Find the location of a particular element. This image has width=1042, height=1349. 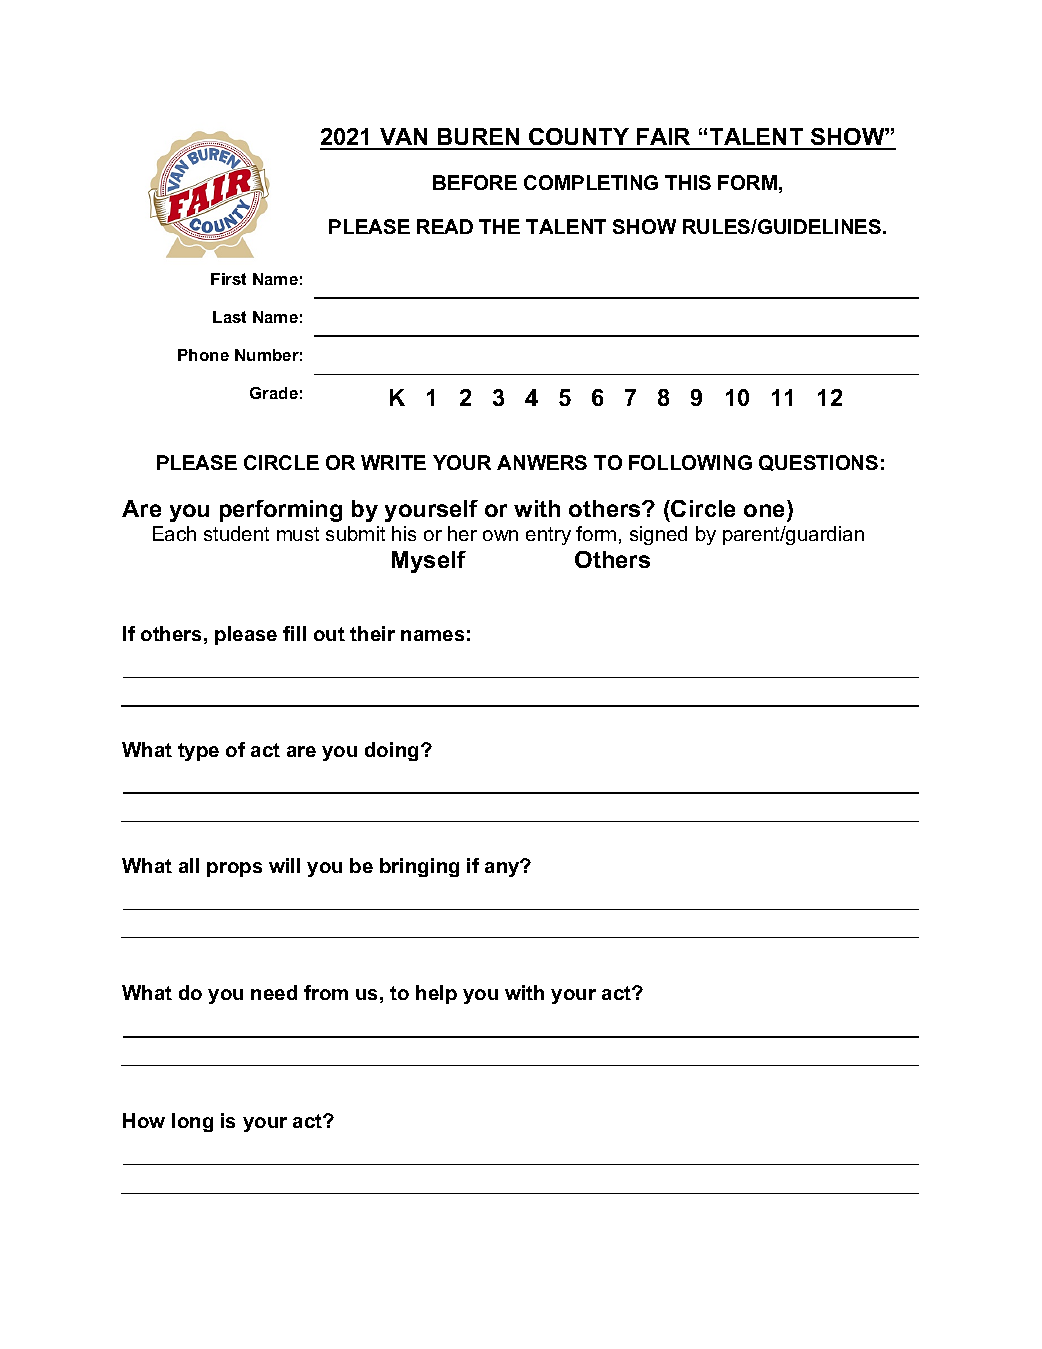

BEFORE is located at coordinates (475, 182).
